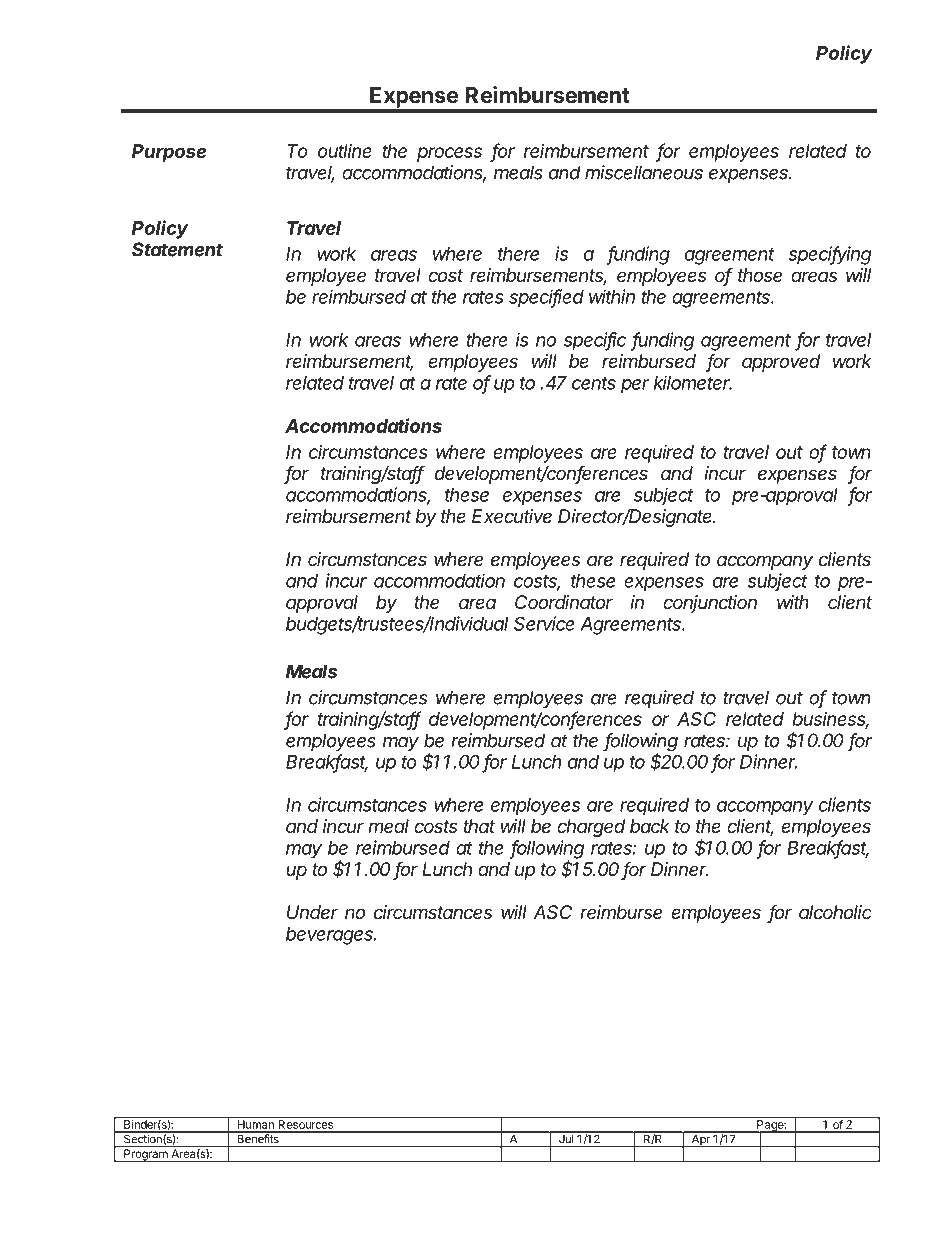  Describe the element at coordinates (512, 516) in the screenshot. I see `Executive` at that location.
